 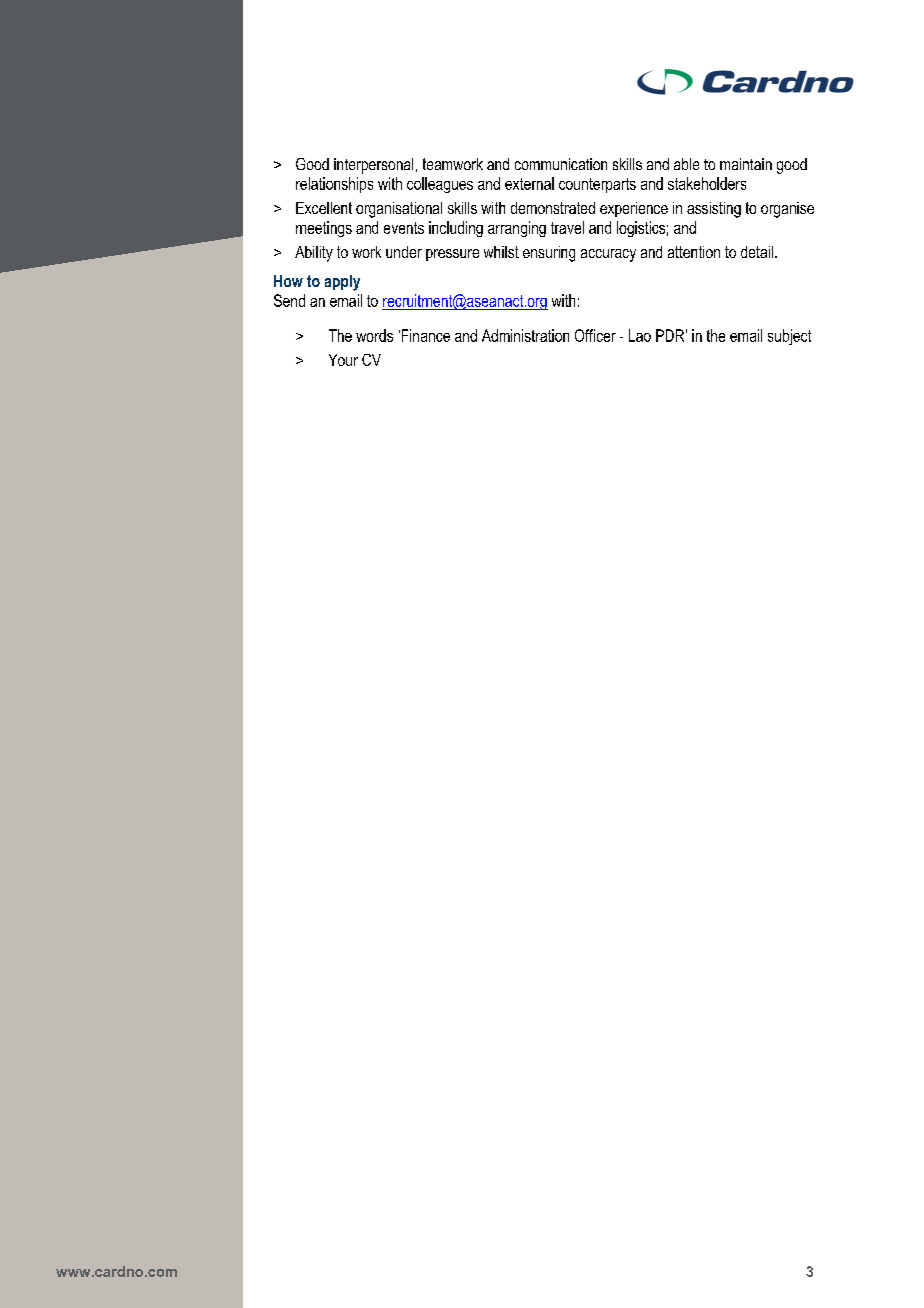 I want to click on interpersonal, so click(x=373, y=166).
